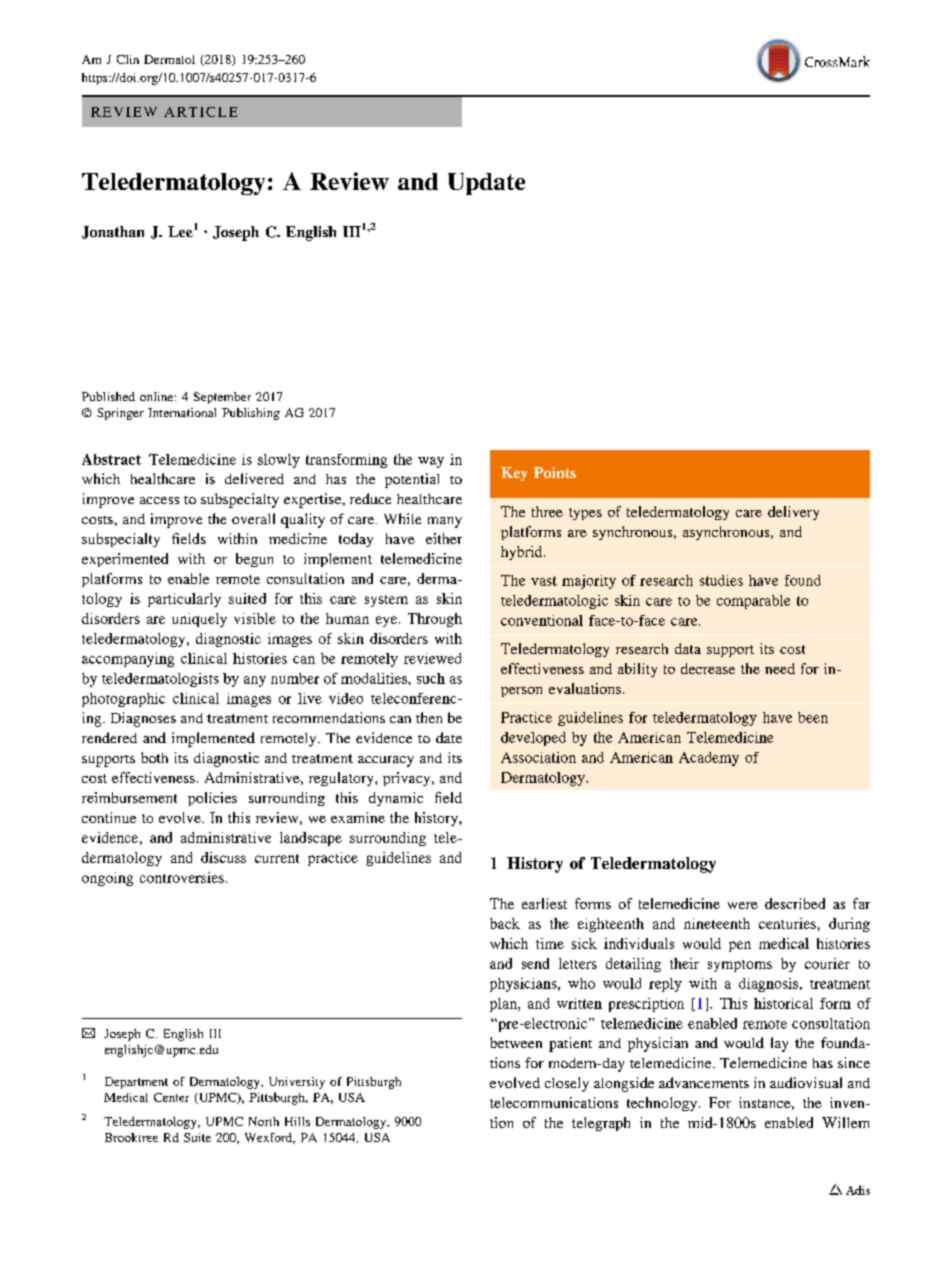 The height and width of the image is (1265, 952). What do you see at coordinates (721, 580) in the image?
I see `studies` at bounding box center [721, 580].
